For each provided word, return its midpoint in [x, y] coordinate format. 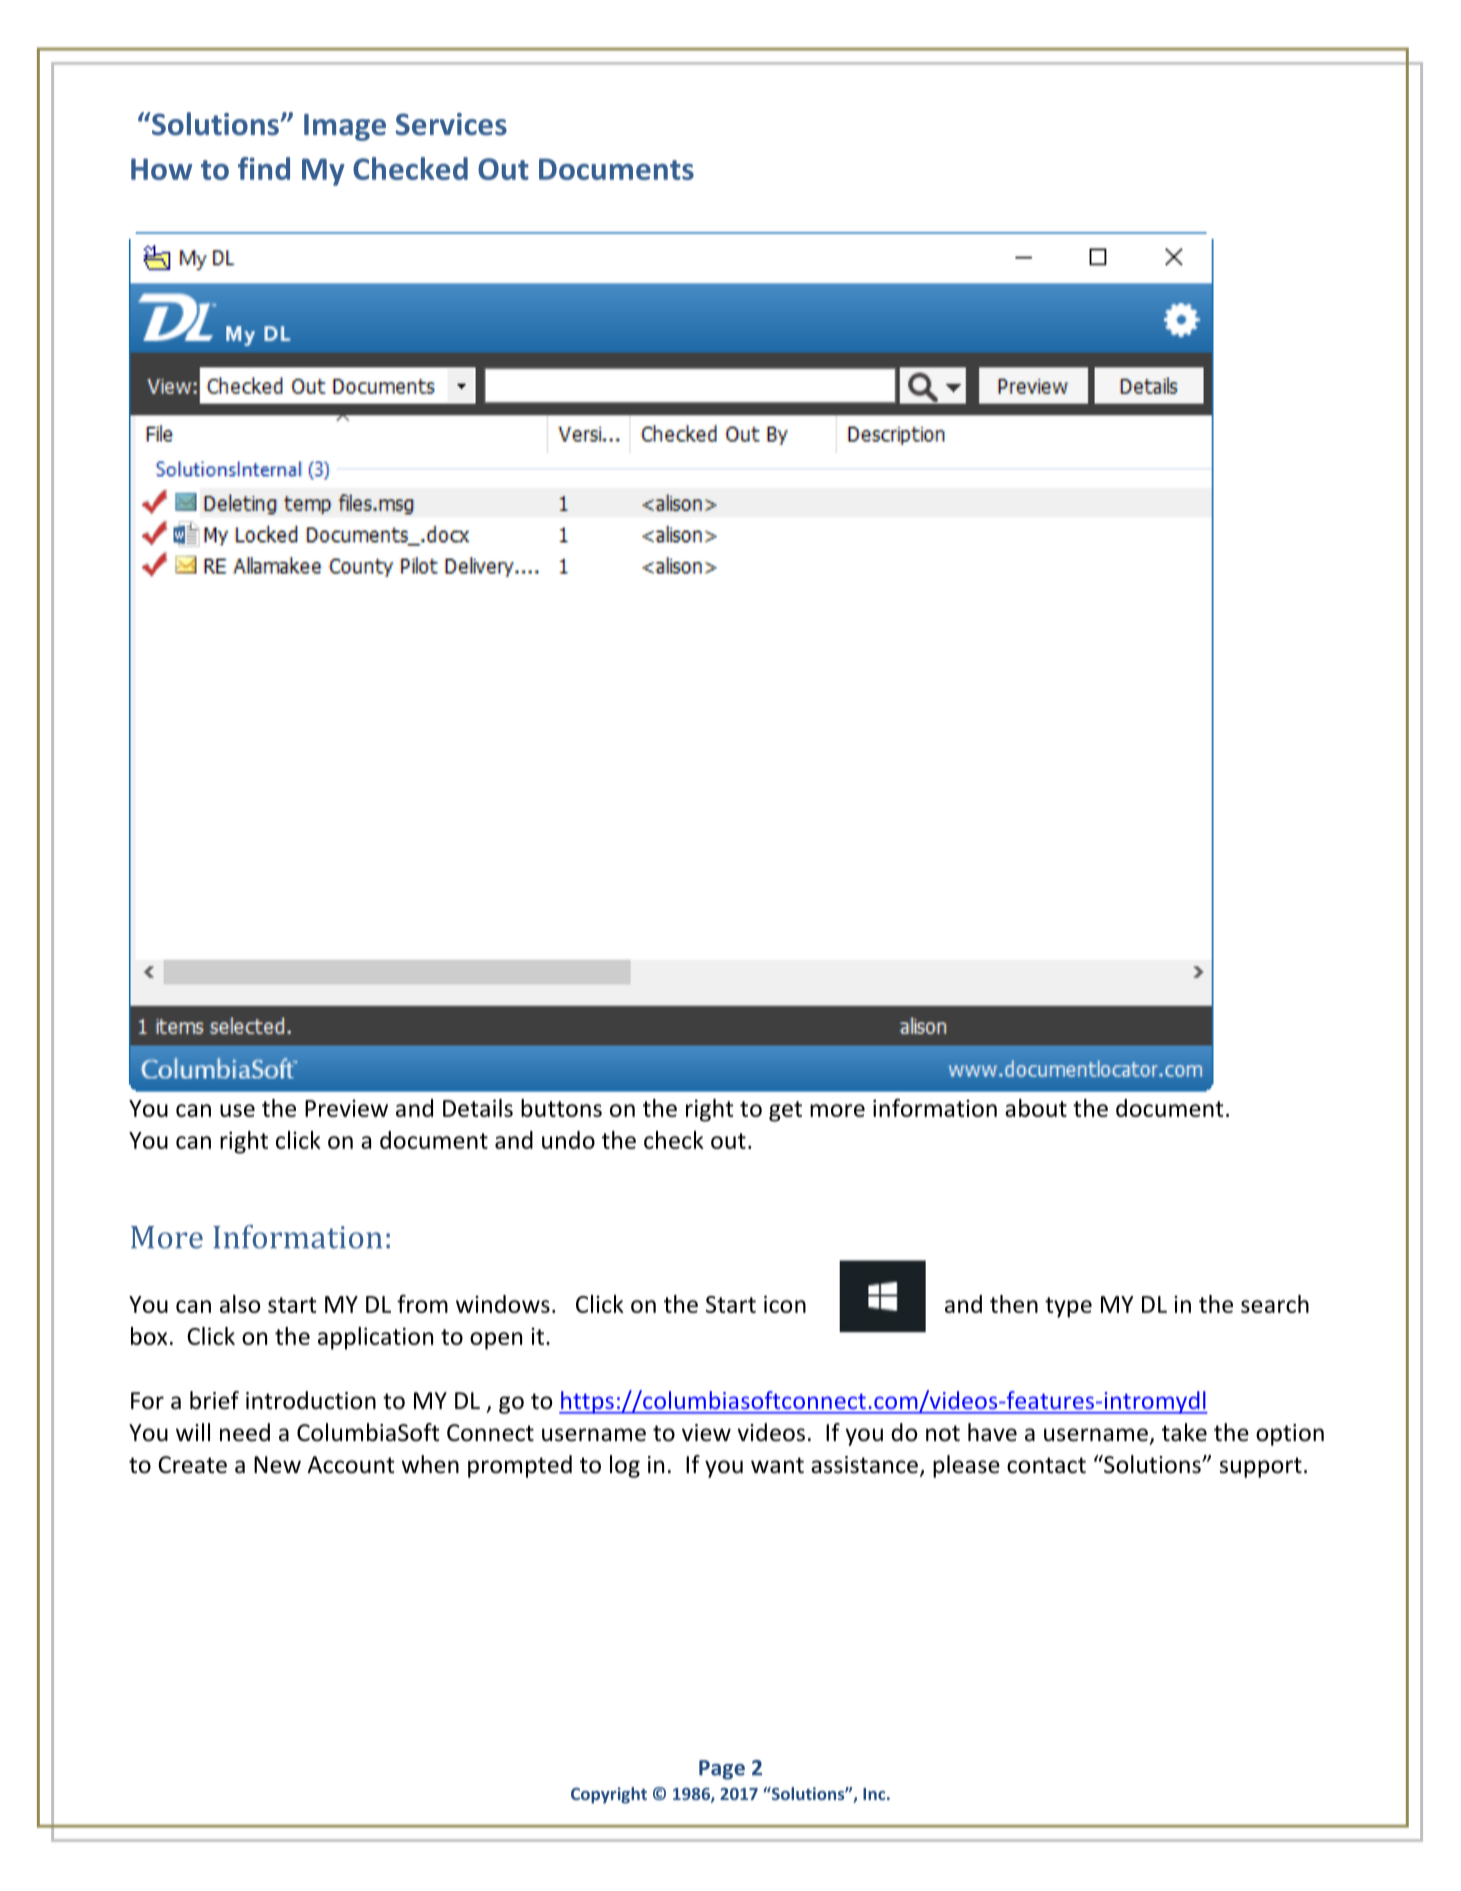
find [264, 168]
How [161, 169]
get [785, 1111]
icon [785, 1304]
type [1068, 1307]
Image [345, 127]
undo [568, 1140]
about [1036, 1108]
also [240, 1304]
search [1275, 1304]
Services [451, 124]
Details [478, 1108]
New [277, 1465]
